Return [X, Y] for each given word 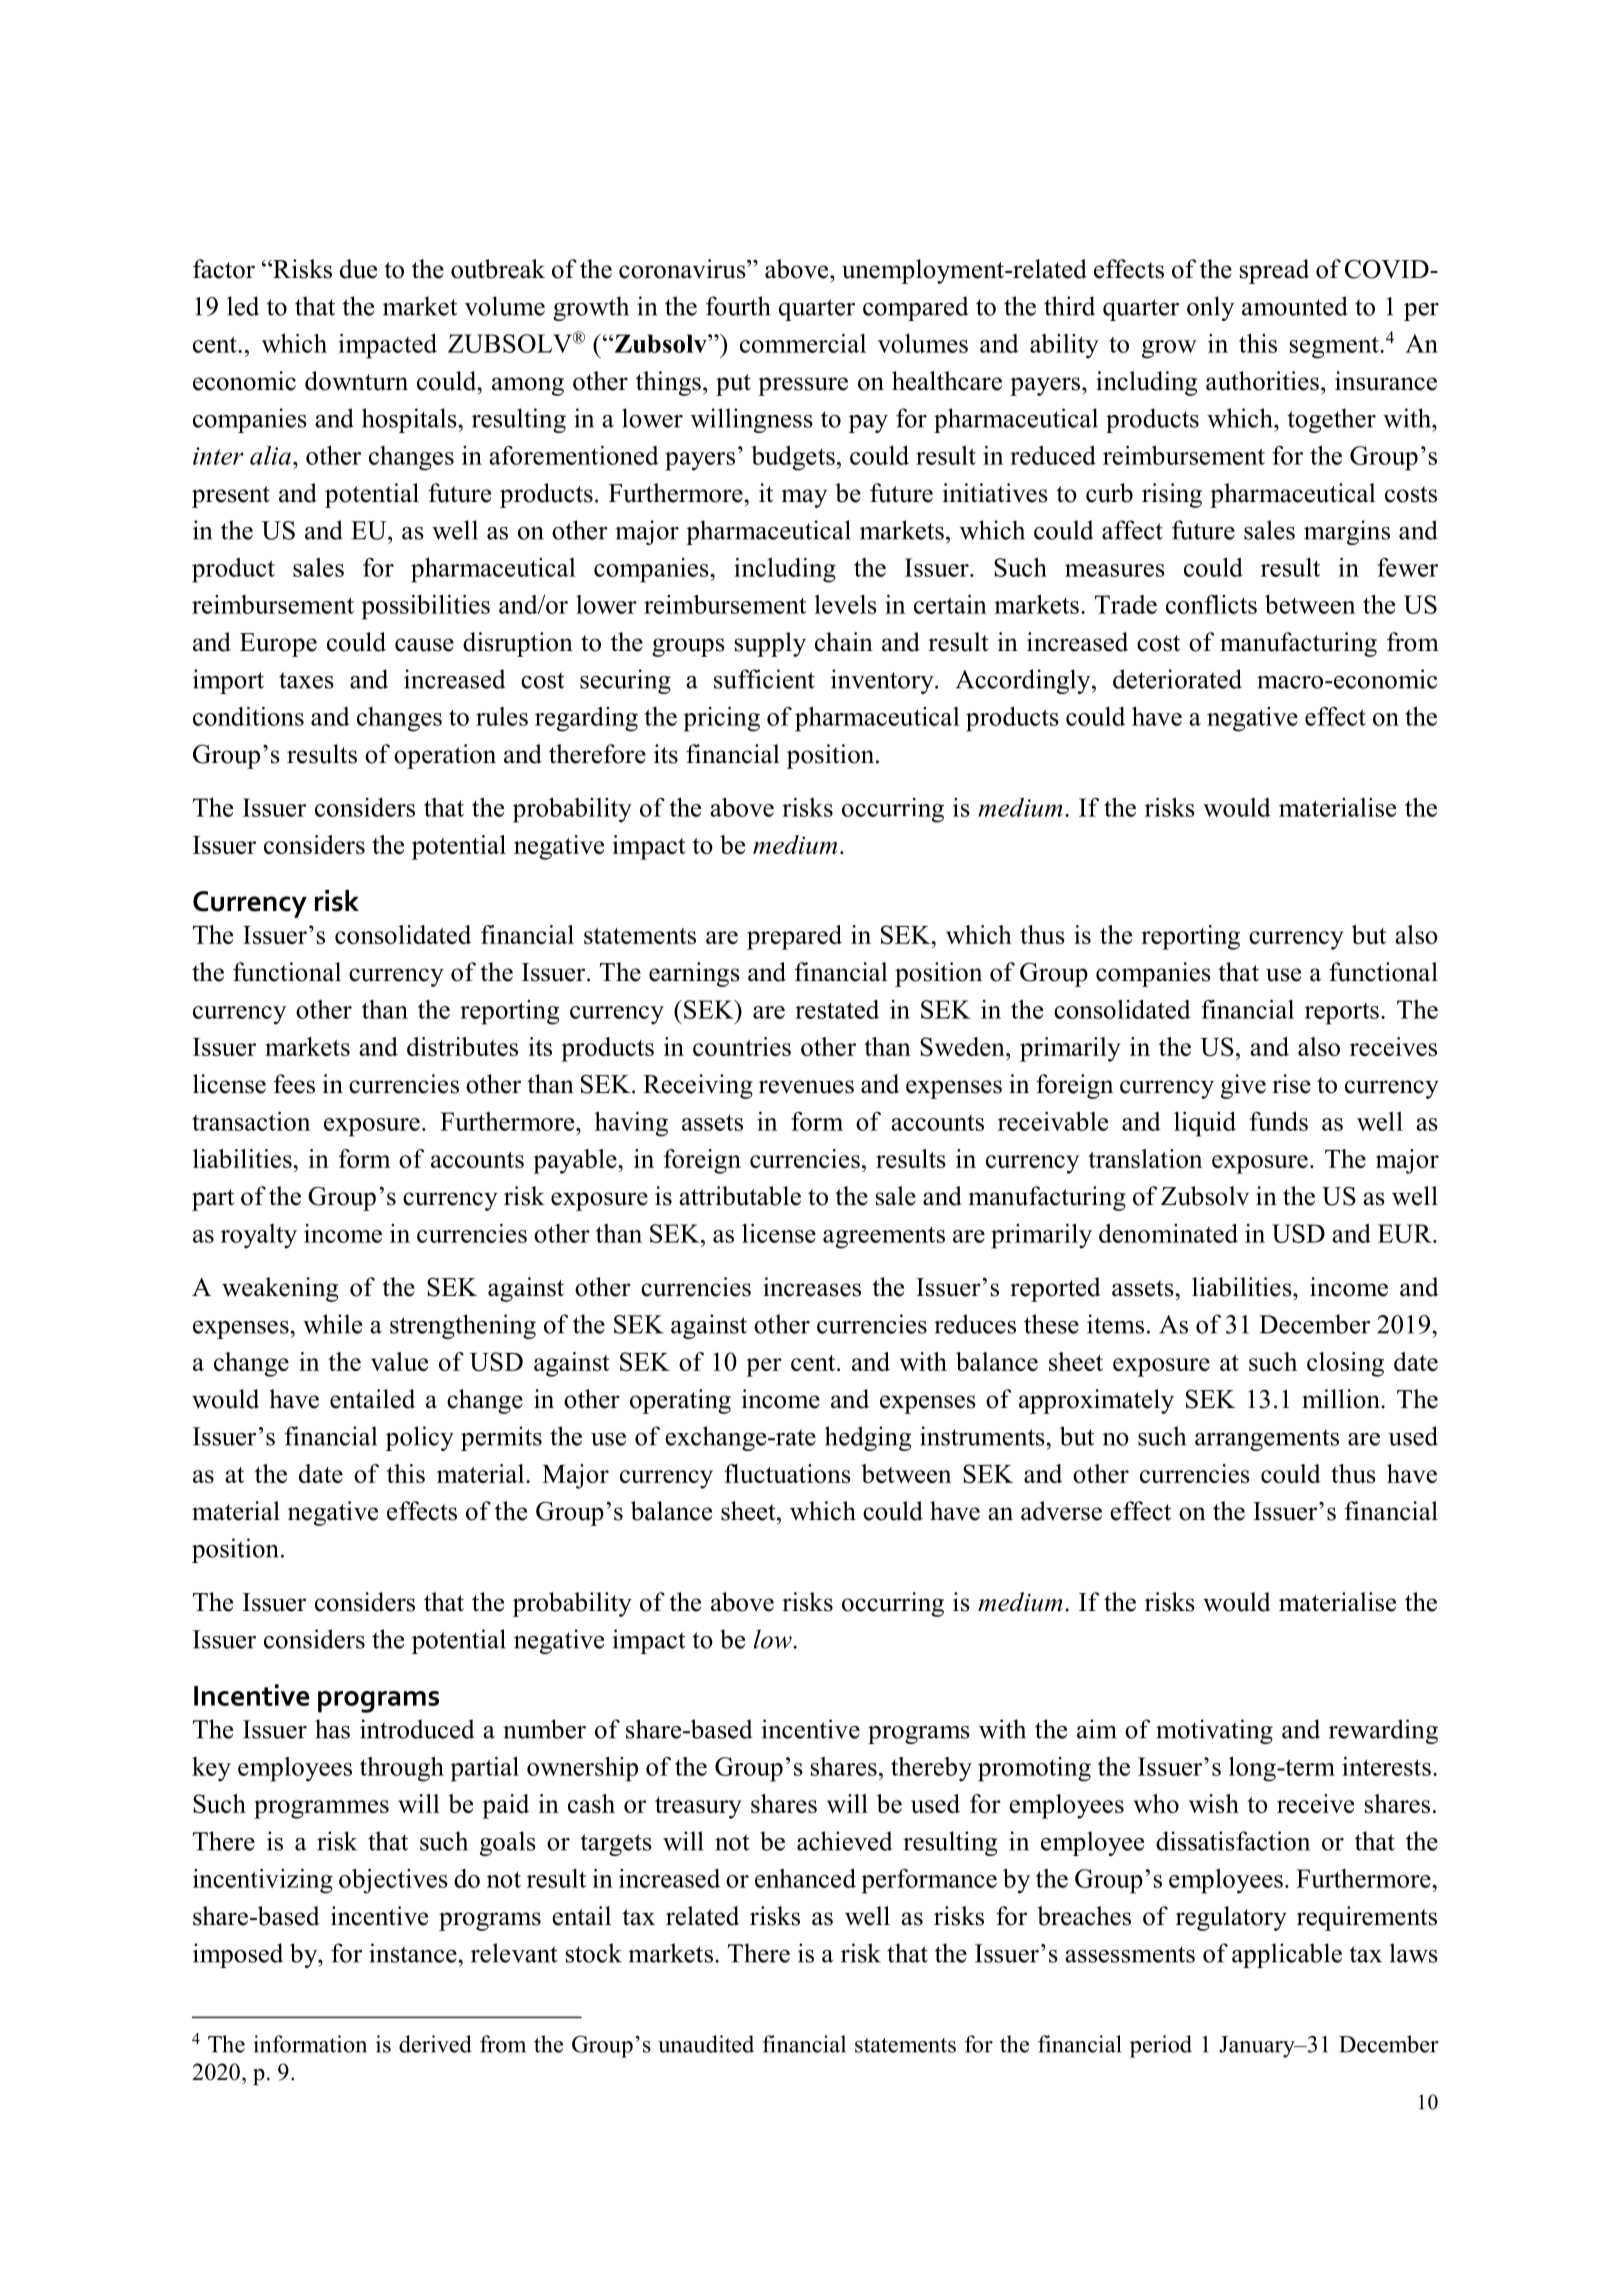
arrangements [1267, 1440]
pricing [721, 719]
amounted [1295, 306]
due [358, 269]
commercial [803, 343]
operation [445, 756]
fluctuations [787, 1473]
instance [414, 1953]
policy [420, 1438]
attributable [740, 1196]
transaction [251, 1121]
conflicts [1211, 604]
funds [1279, 1121]
